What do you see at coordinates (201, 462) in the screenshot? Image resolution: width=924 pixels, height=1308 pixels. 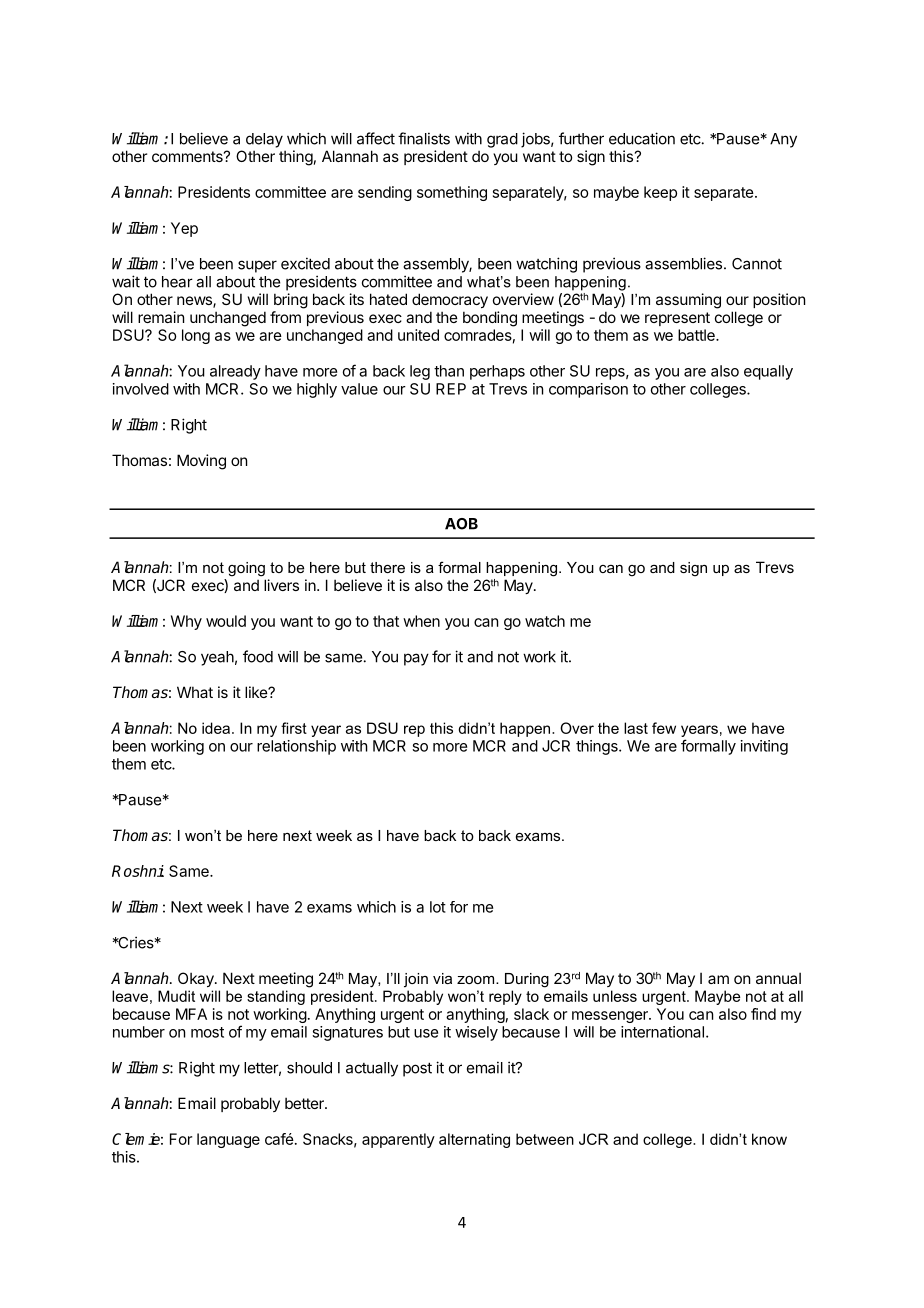 I see `Moving` at bounding box center [201, 462].
